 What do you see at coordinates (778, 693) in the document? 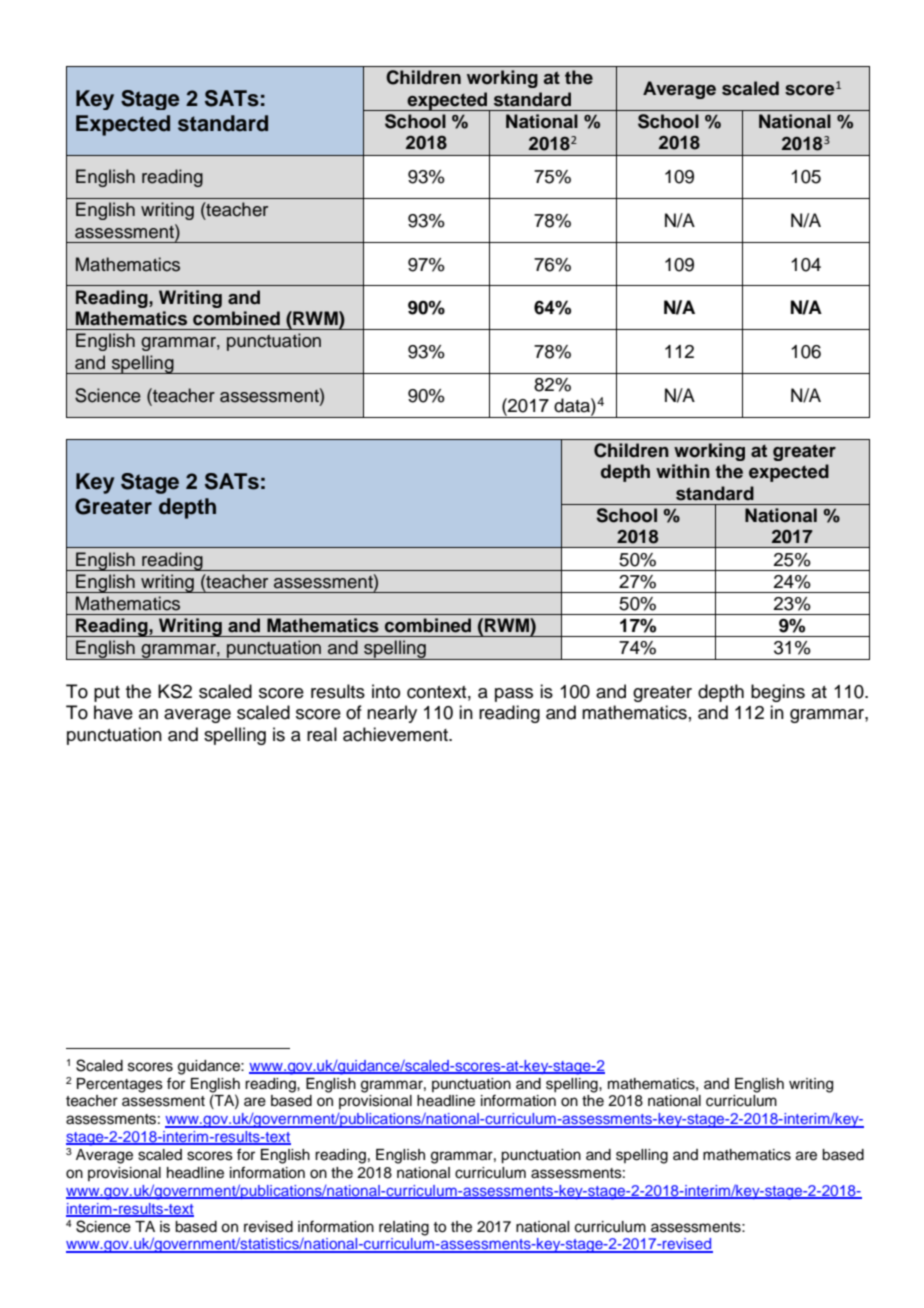
I see `begins` at bounding box center [778, 693].
